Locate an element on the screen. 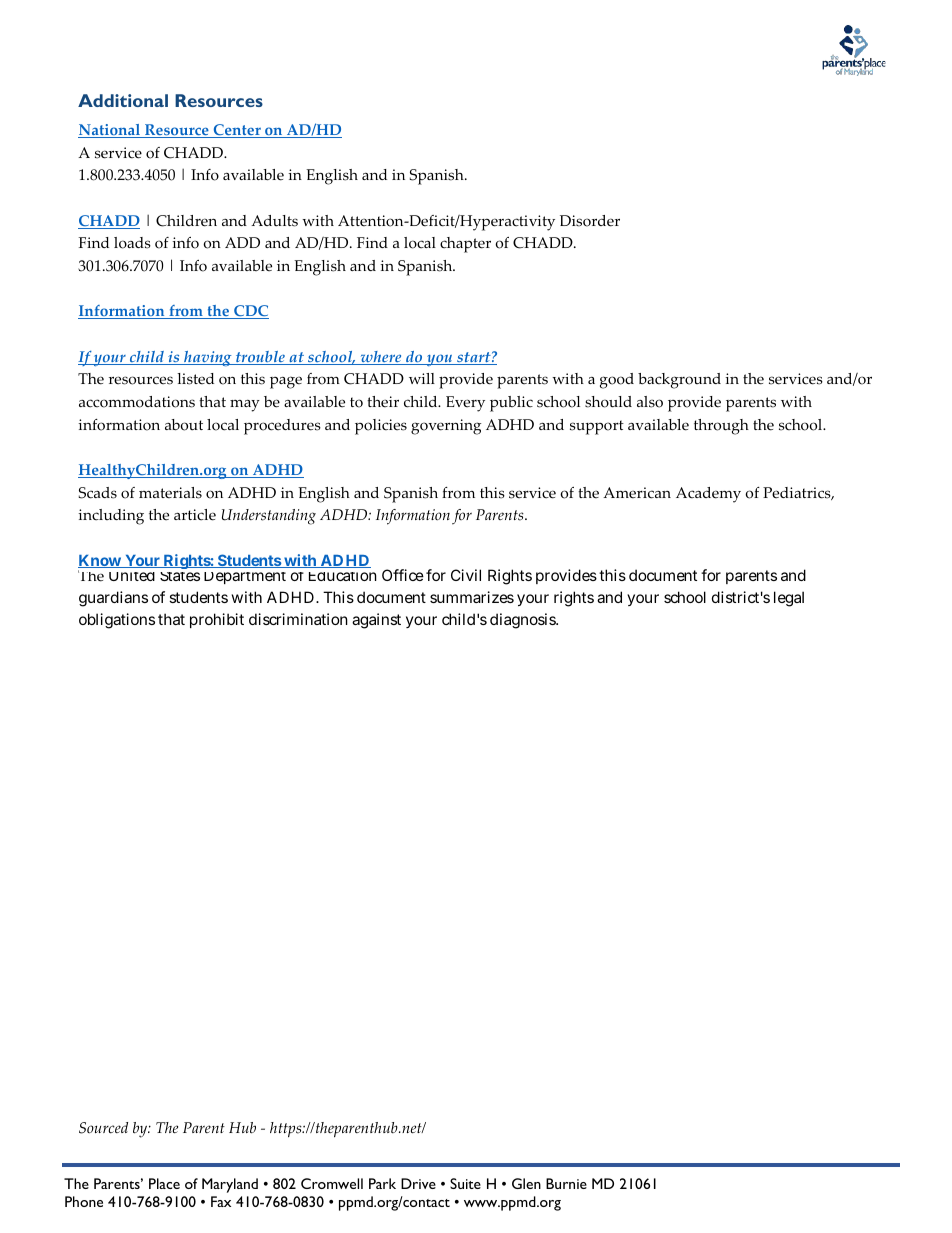  Disorder is located at coordinates (590, 221).
